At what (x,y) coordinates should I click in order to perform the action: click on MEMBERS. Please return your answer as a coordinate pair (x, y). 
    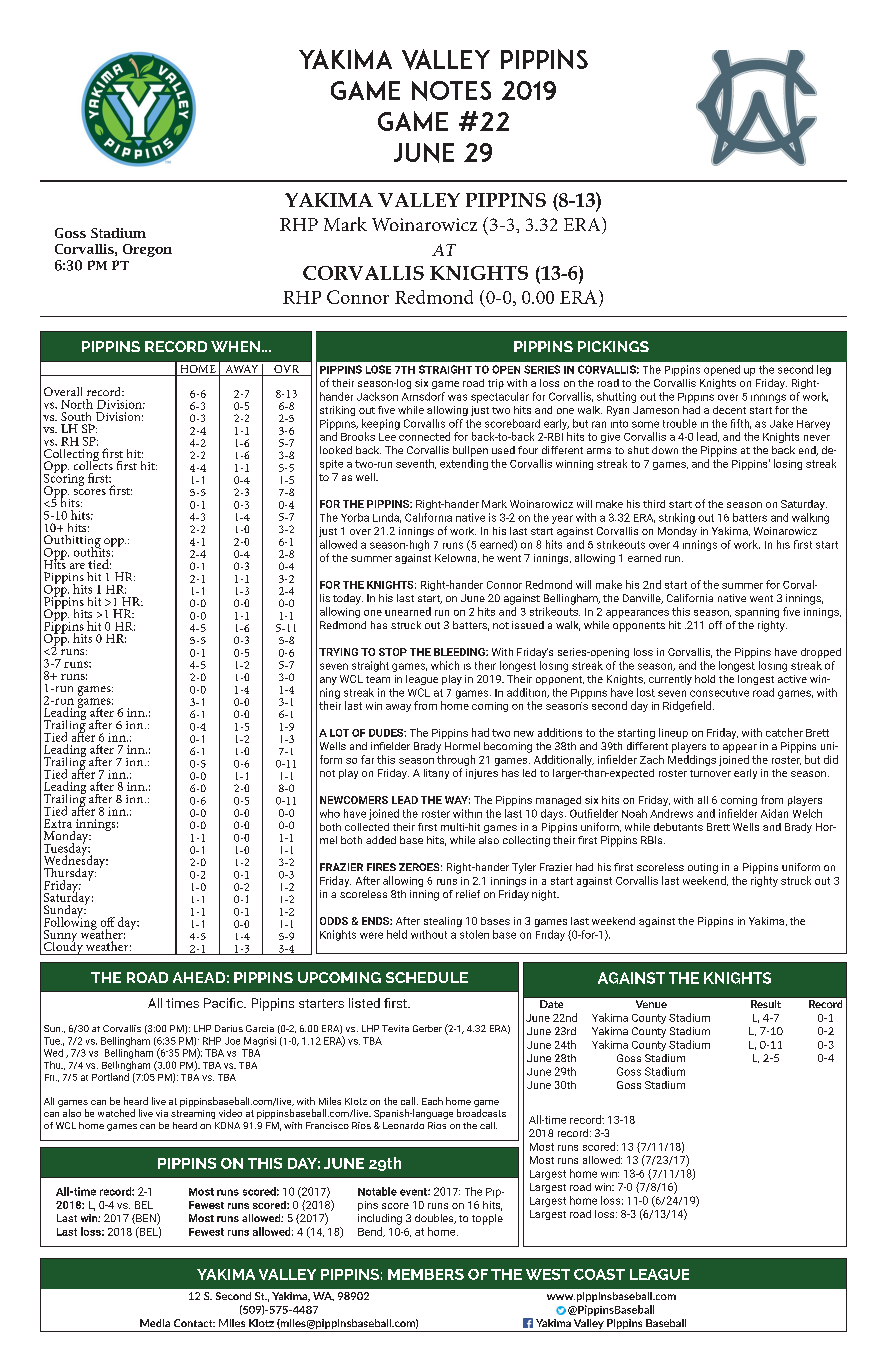
    Looking at the image, I should click on (426, 1274).
